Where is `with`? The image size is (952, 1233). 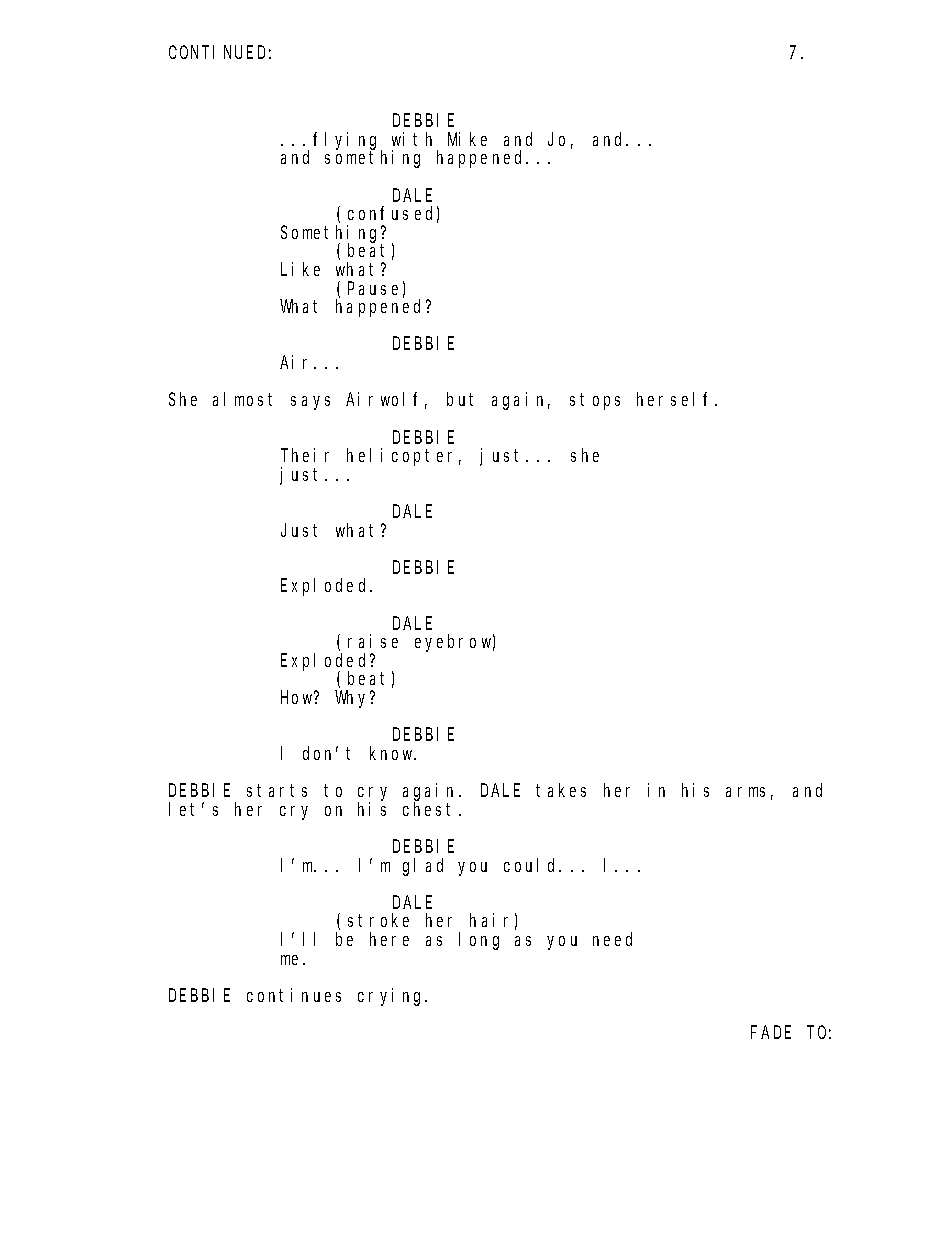
with is located at coordinates (412, 139).
